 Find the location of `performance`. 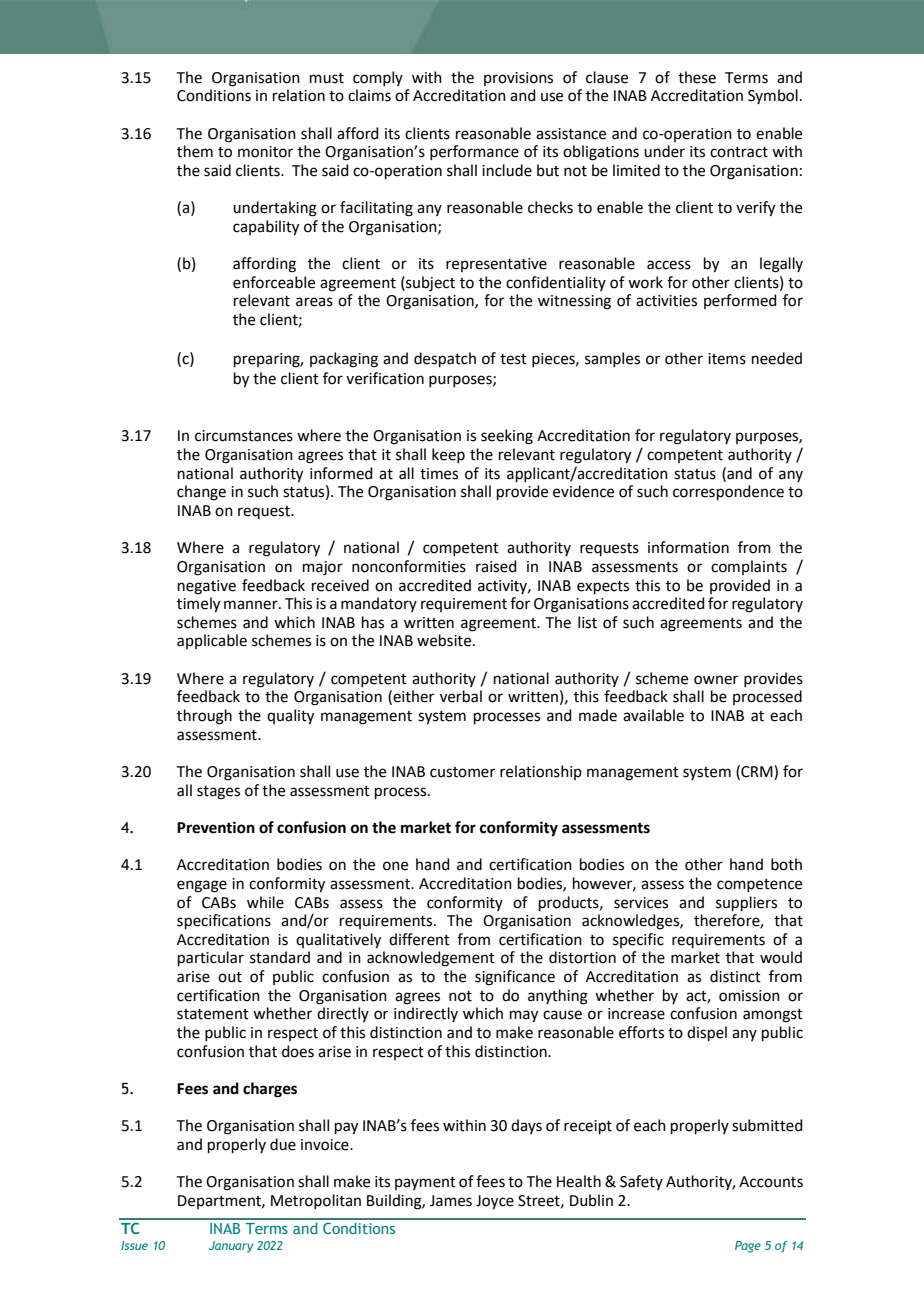

performance is located at coordinates (474, 152).
